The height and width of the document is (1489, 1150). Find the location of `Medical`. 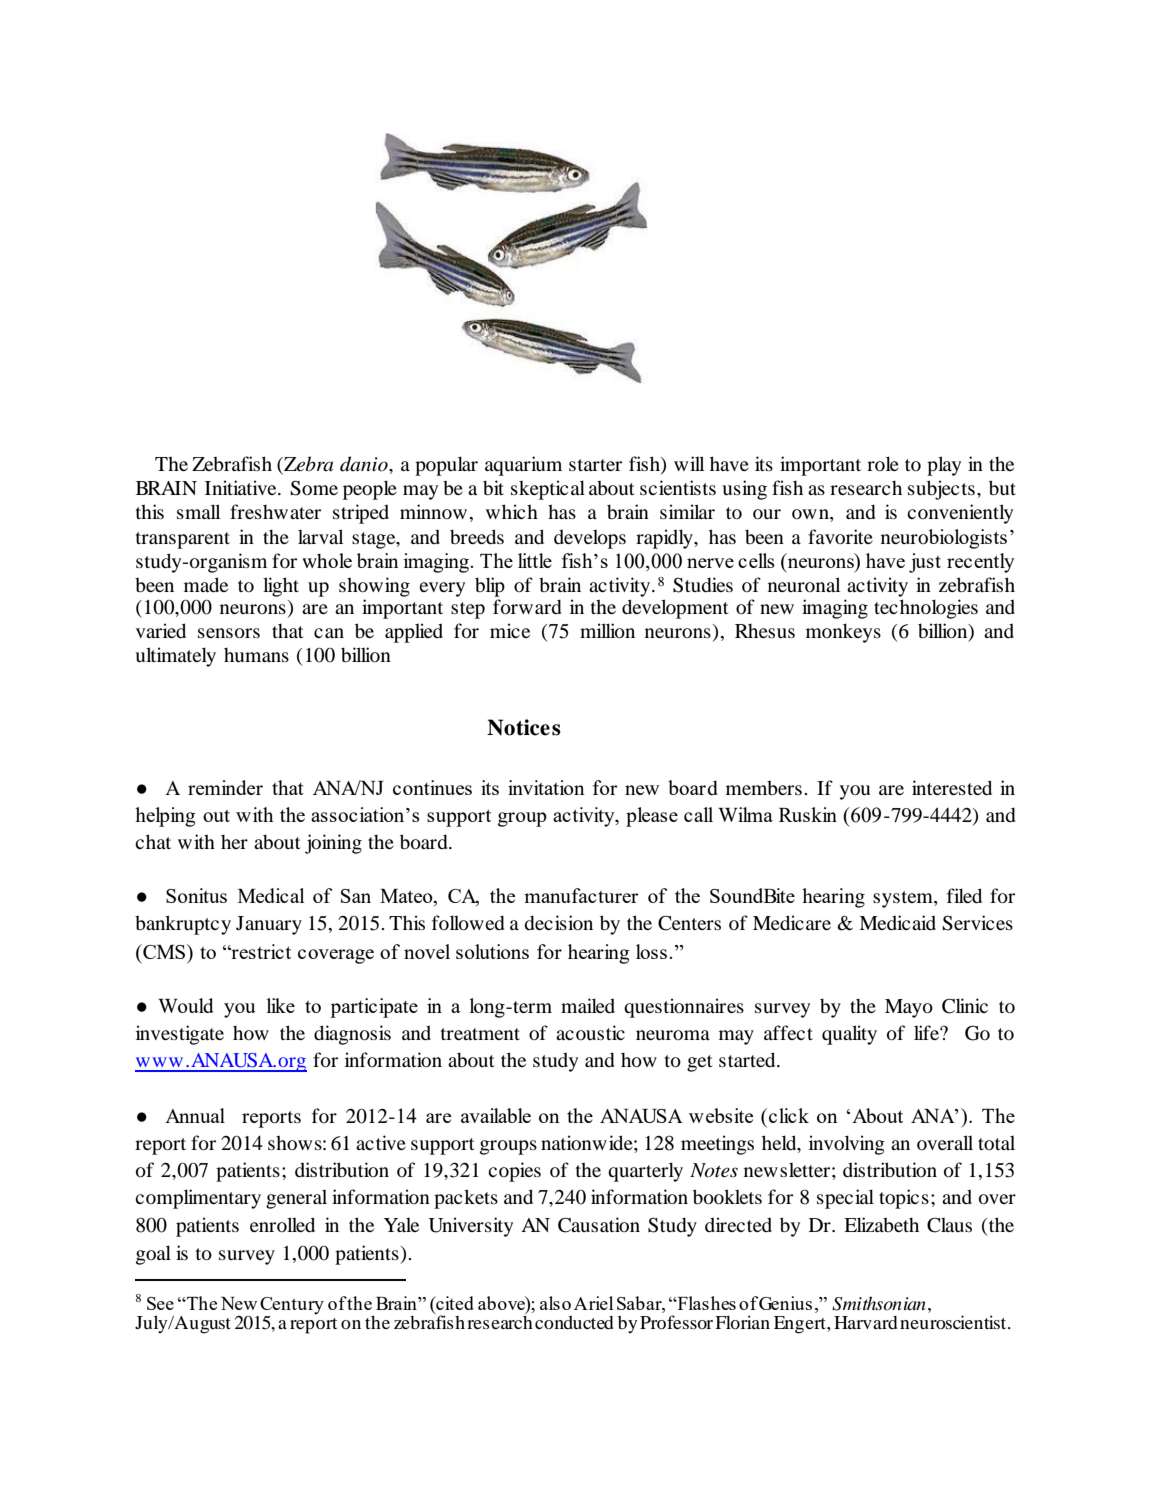

Medical is located at coordinates (271, 895).
